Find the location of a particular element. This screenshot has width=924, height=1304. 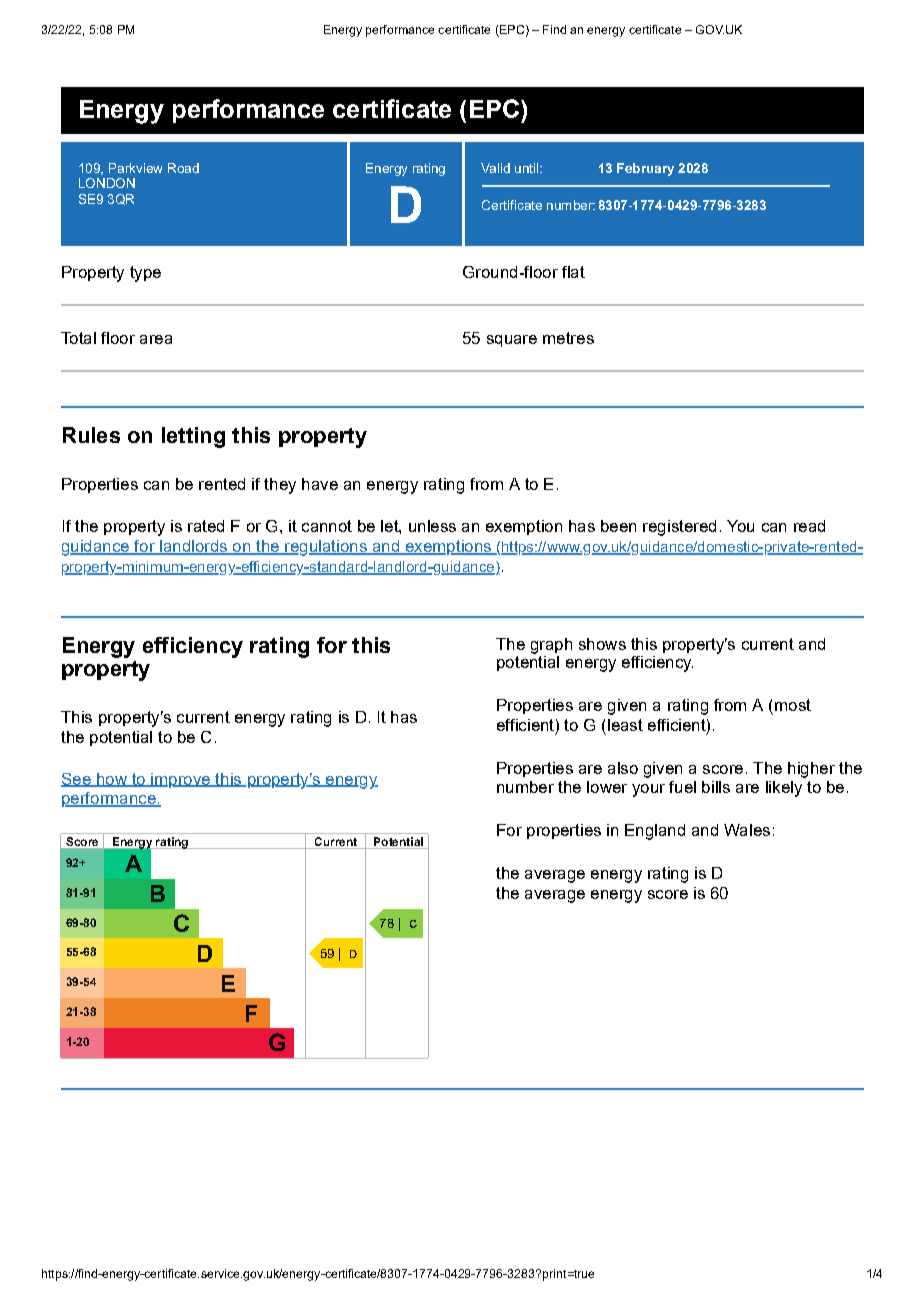

square is located at coordinates (512, 341).
